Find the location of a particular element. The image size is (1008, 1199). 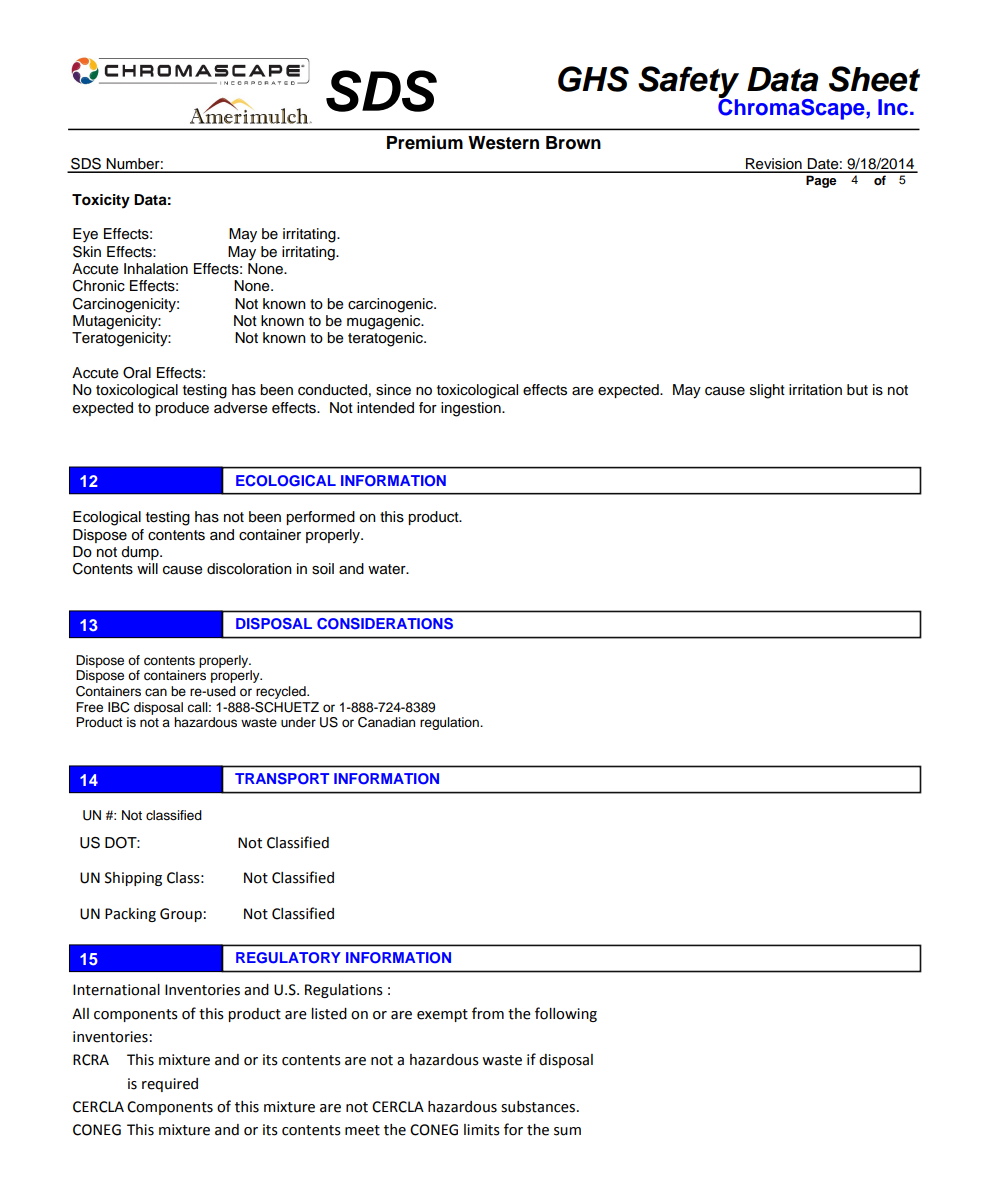

Oral is located at coordinates (137, 373).
